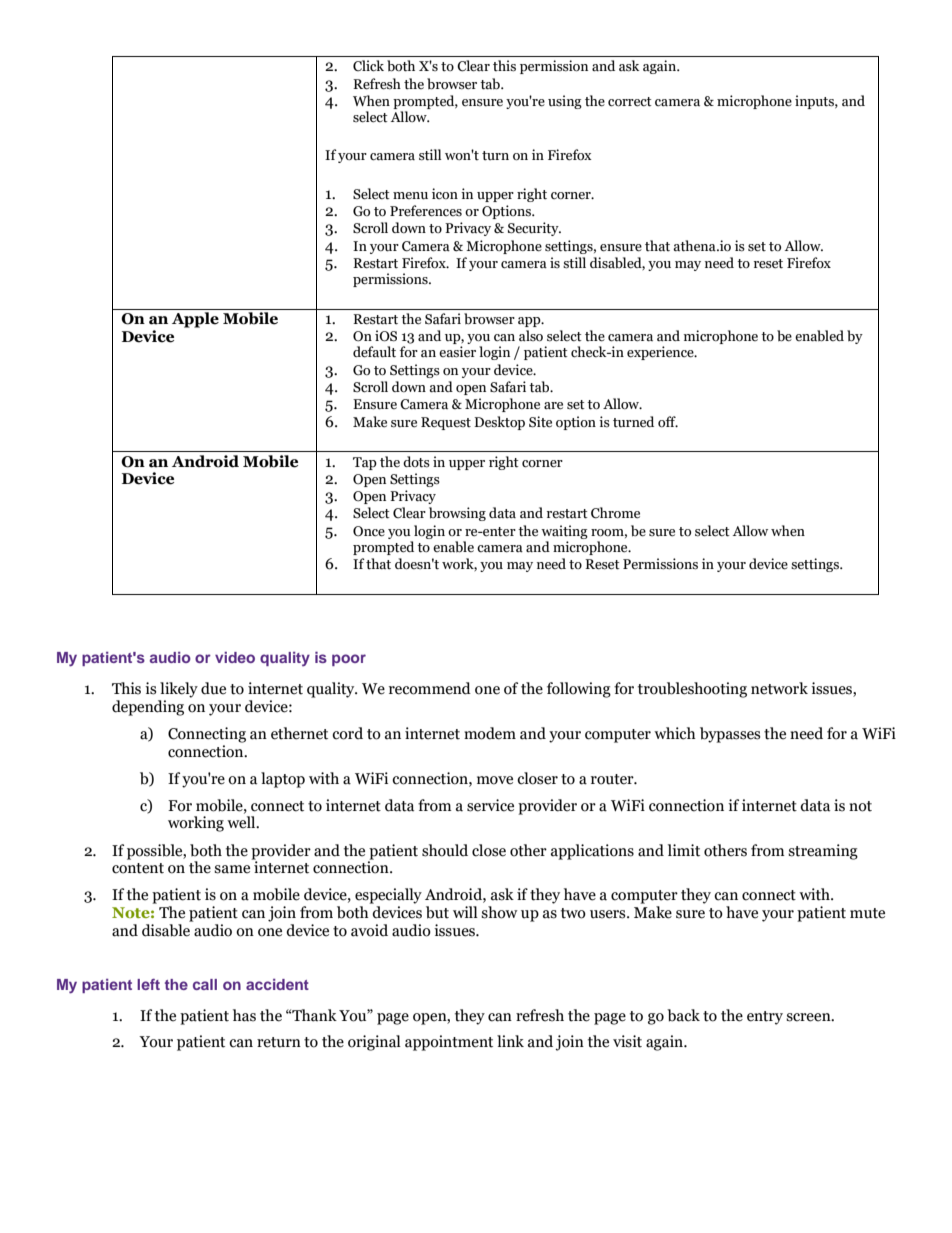  What do you see at coordinates (730, 735) in the page?
I see `bypasses` at bounding box center [730, 735].
